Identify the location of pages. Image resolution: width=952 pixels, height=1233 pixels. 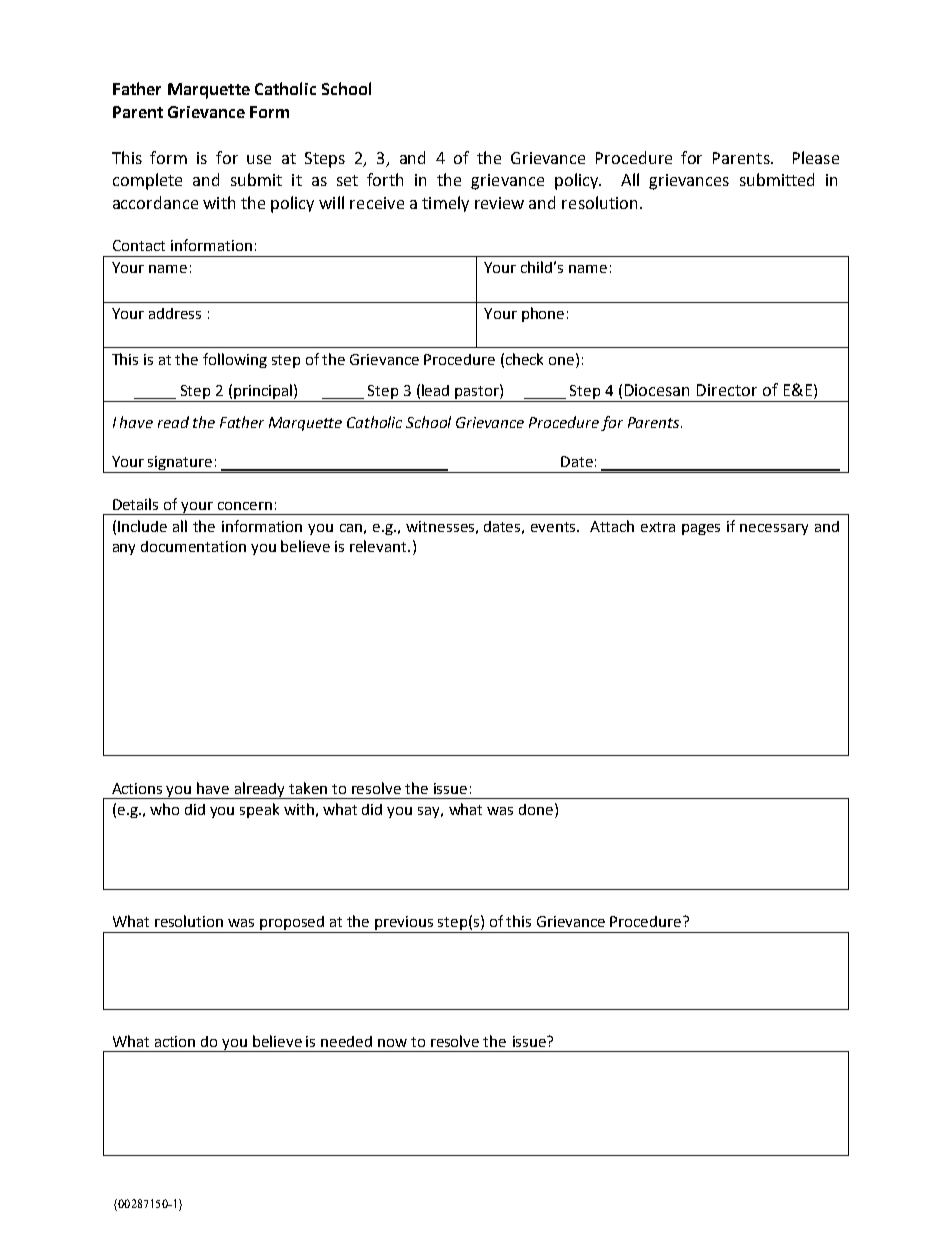
(701, 529).
